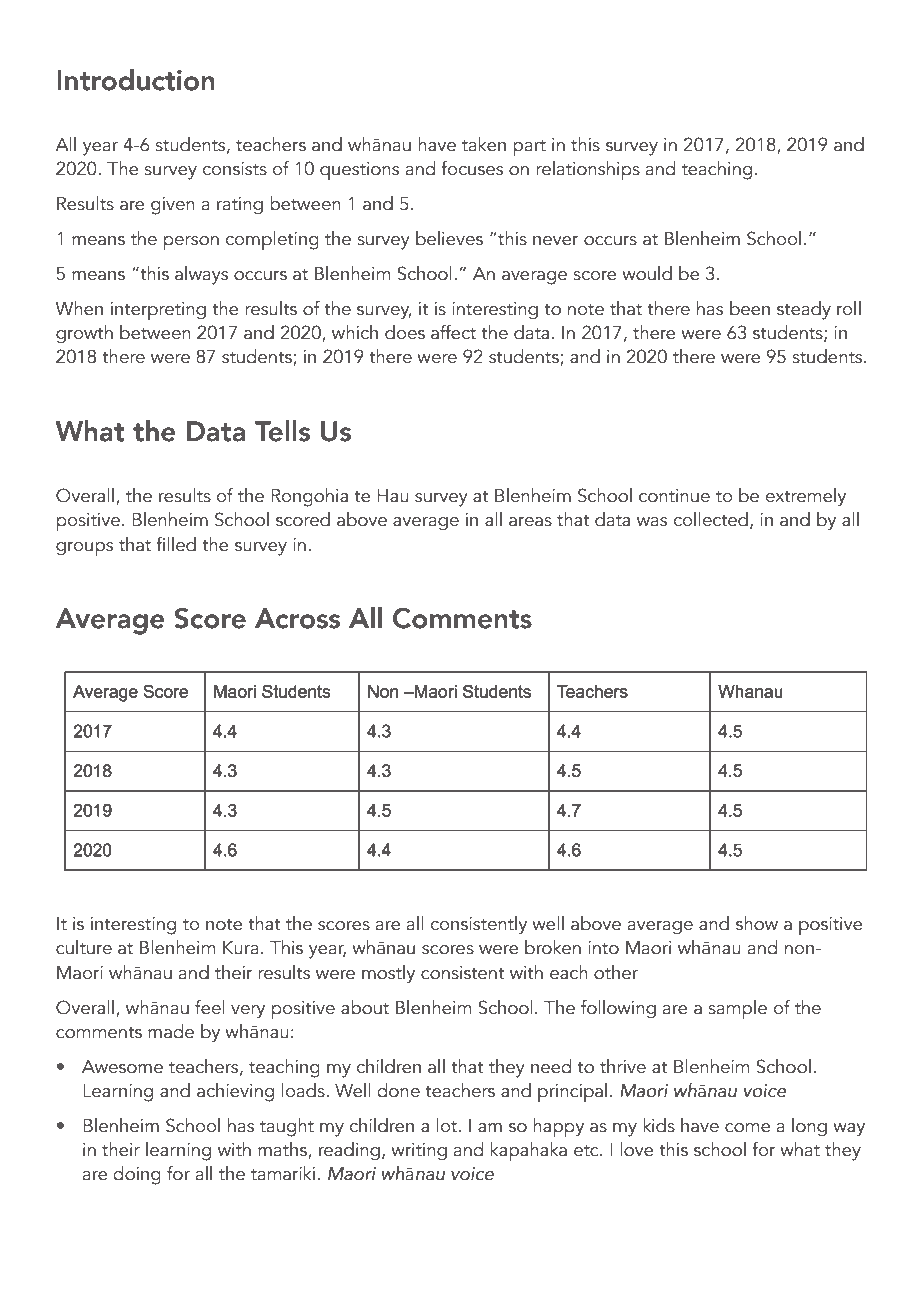 The image size is (924, 1308). What do you see at coordinates (137, 1175) in the document?
I see `doing` at bounding box center [137, 1175].
